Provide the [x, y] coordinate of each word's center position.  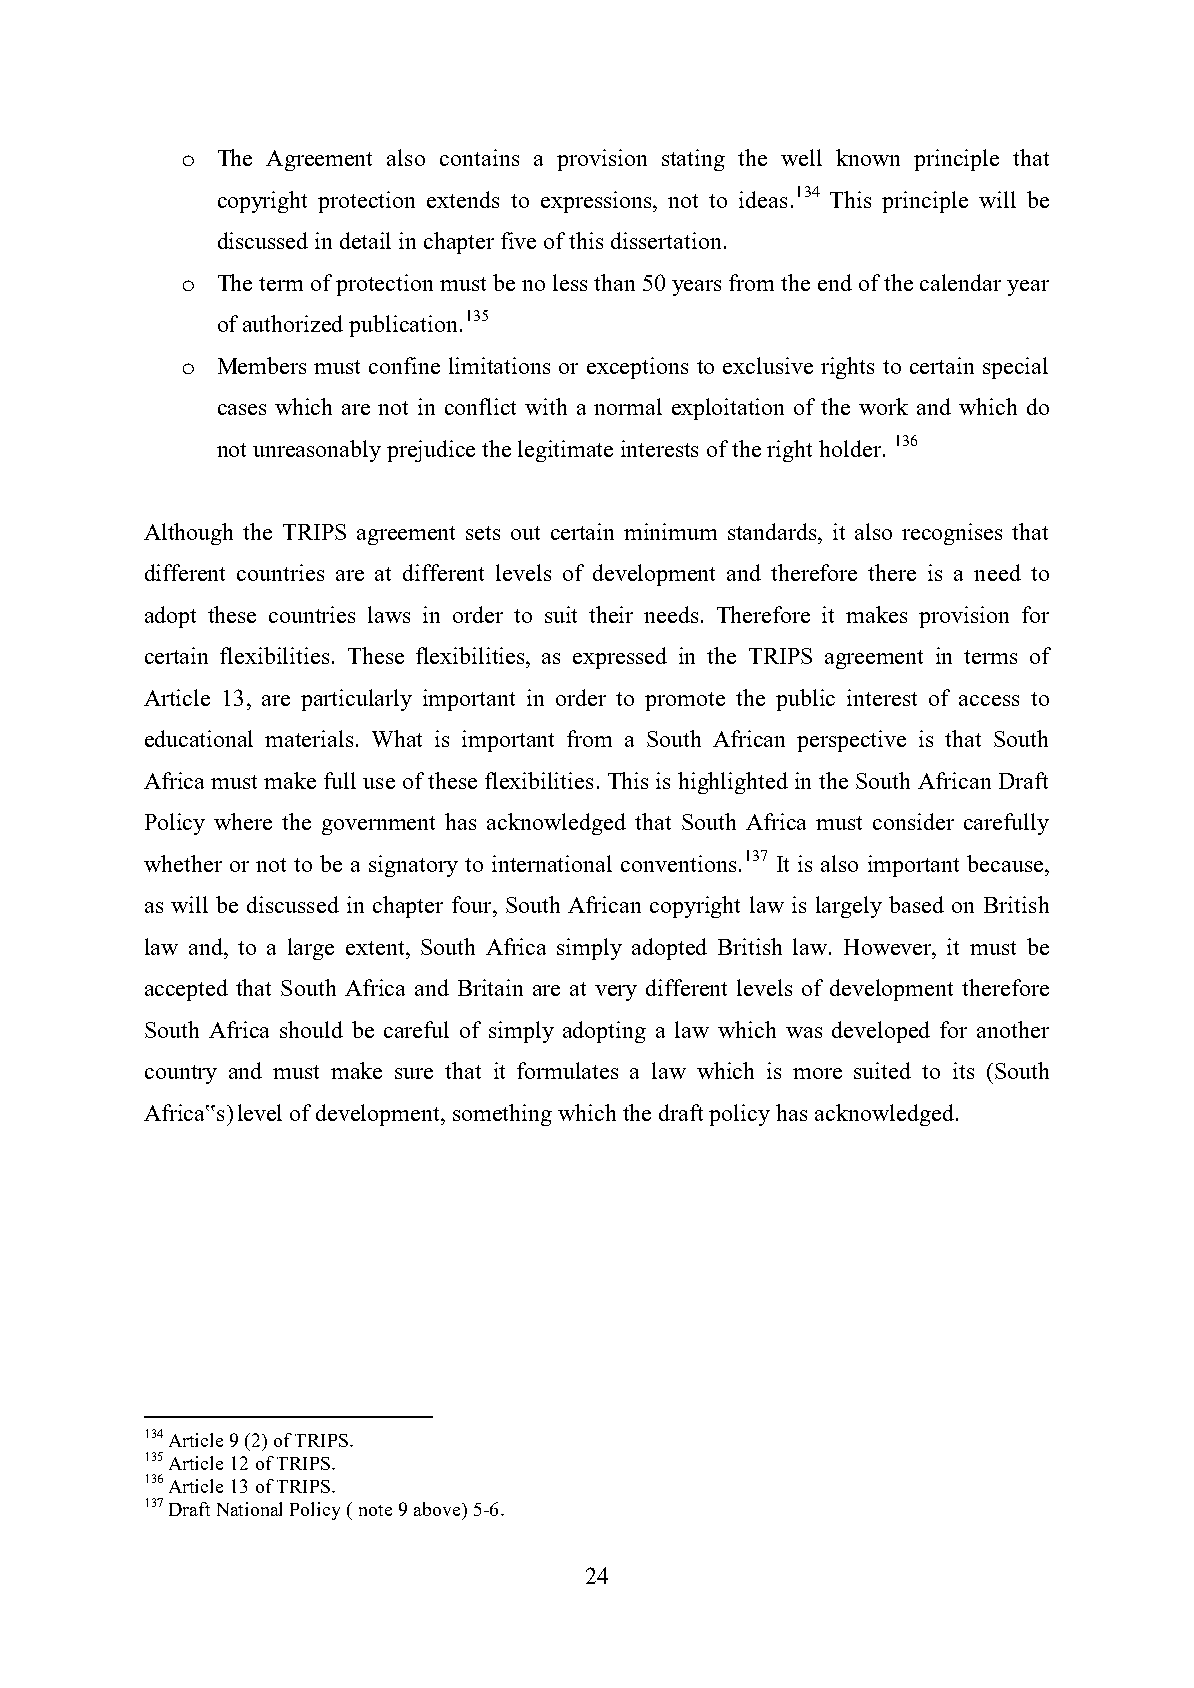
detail [365, 240]
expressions [597, 202]
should [311, 1029]
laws [389, 614]
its [963, 1070]
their [611, 614]
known [868, 157]
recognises [952, 534]
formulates [567, 1070]
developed [881, 1032]
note [375, 1510]
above [438, 1509]
